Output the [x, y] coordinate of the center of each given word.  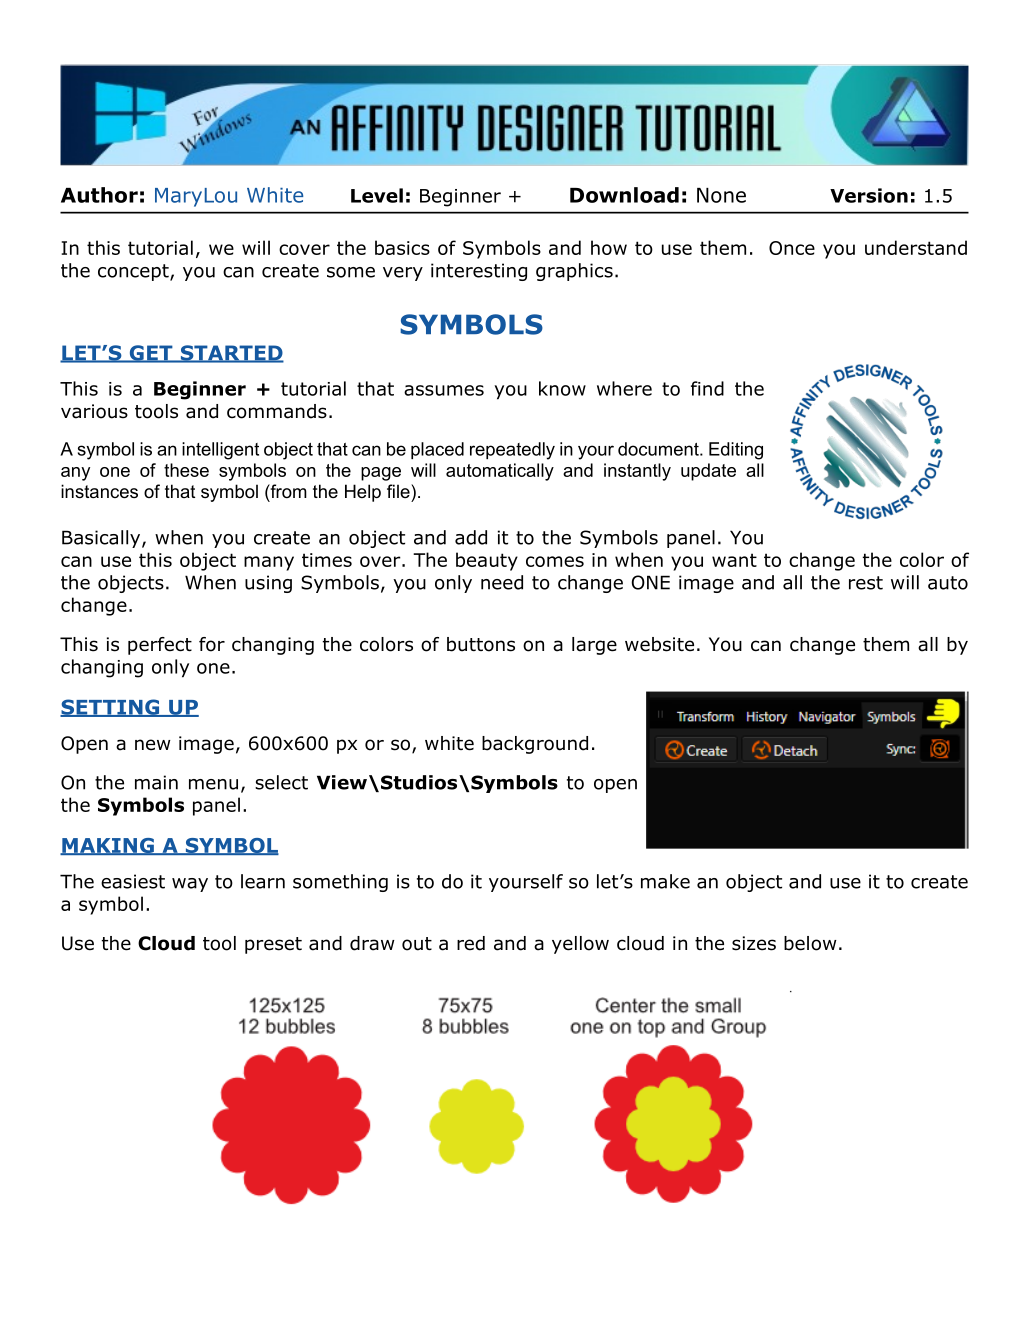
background [535, 745]
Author [99, 195]
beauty [487, 561]
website [659, 644]
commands [277, 411]
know [562, 388]
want [734, 560]
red [471, 943]
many [269, 563]
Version [869, 195]
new [153, 745]
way [190, 885]
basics [402, 247]
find [707, 388]
